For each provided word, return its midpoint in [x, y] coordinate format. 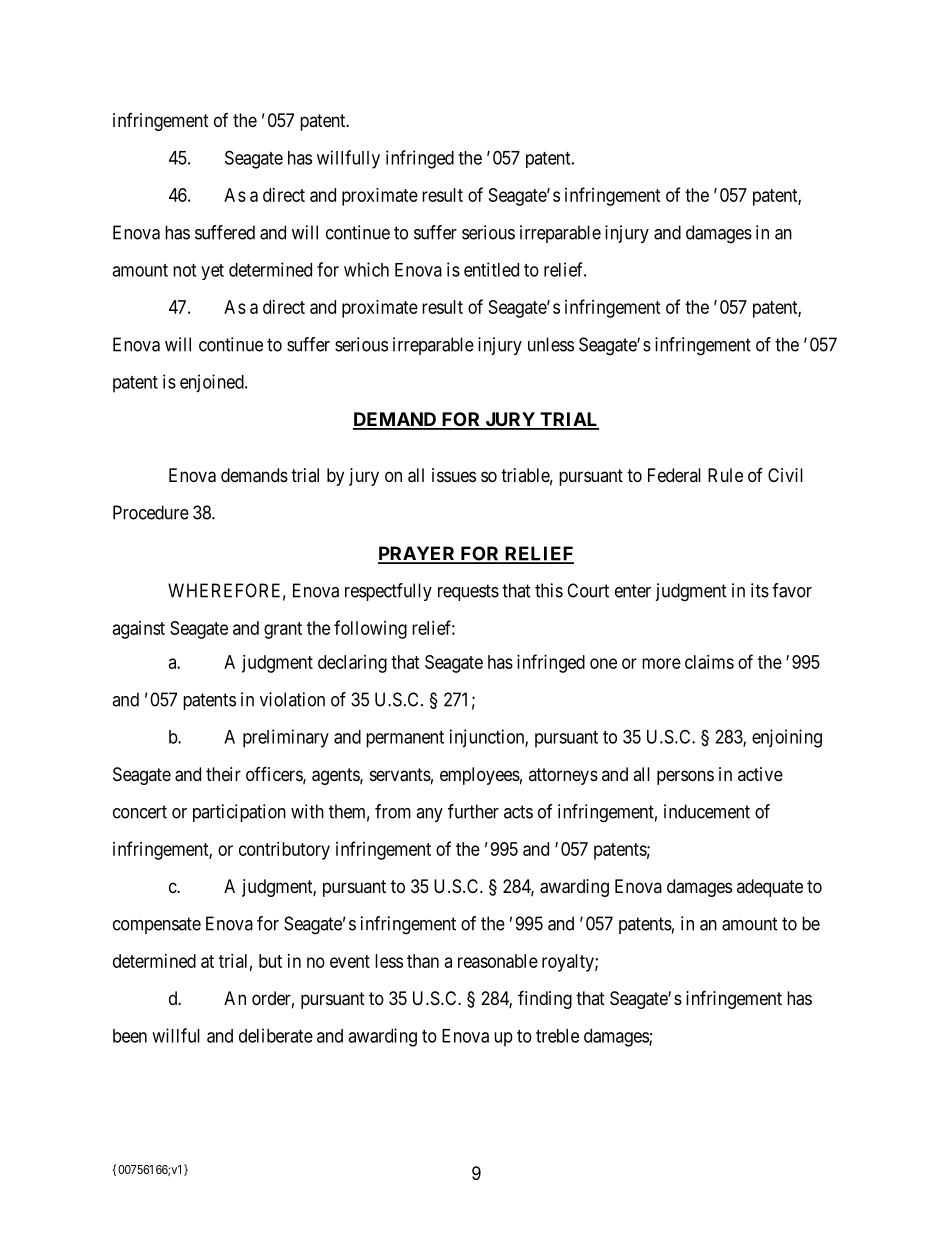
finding [545, 999]
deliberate [276, 1035]
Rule [725, 475]
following [370, 629]
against [139, 630]
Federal [674, 475]
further [473, 811]
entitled [491, 269]
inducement [707, 811]
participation [239, 813]
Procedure [151, 512]
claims [709, 662]
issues [454, 475]
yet [212, 272]
